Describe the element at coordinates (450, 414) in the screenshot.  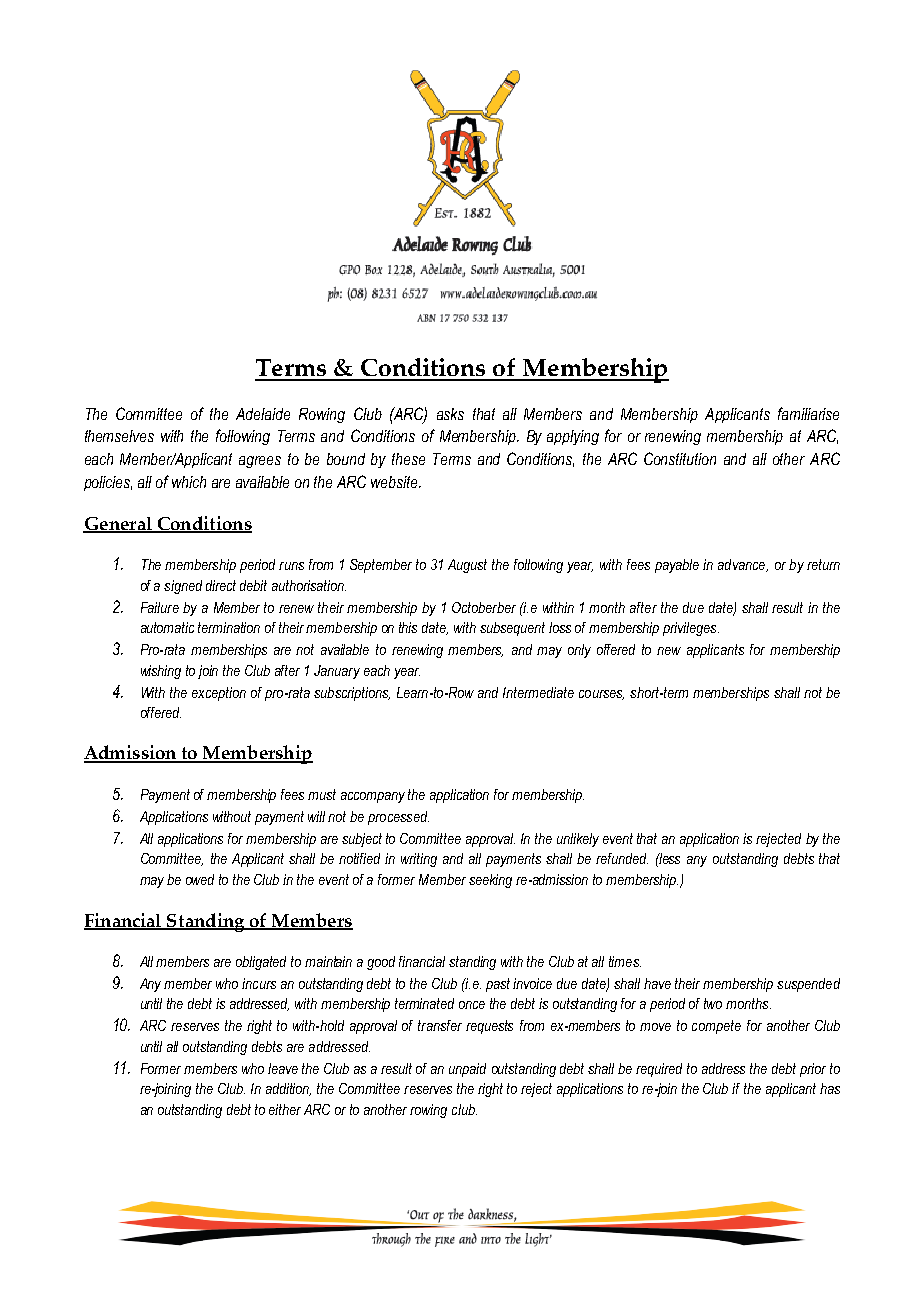
I see `asks` at that location.
